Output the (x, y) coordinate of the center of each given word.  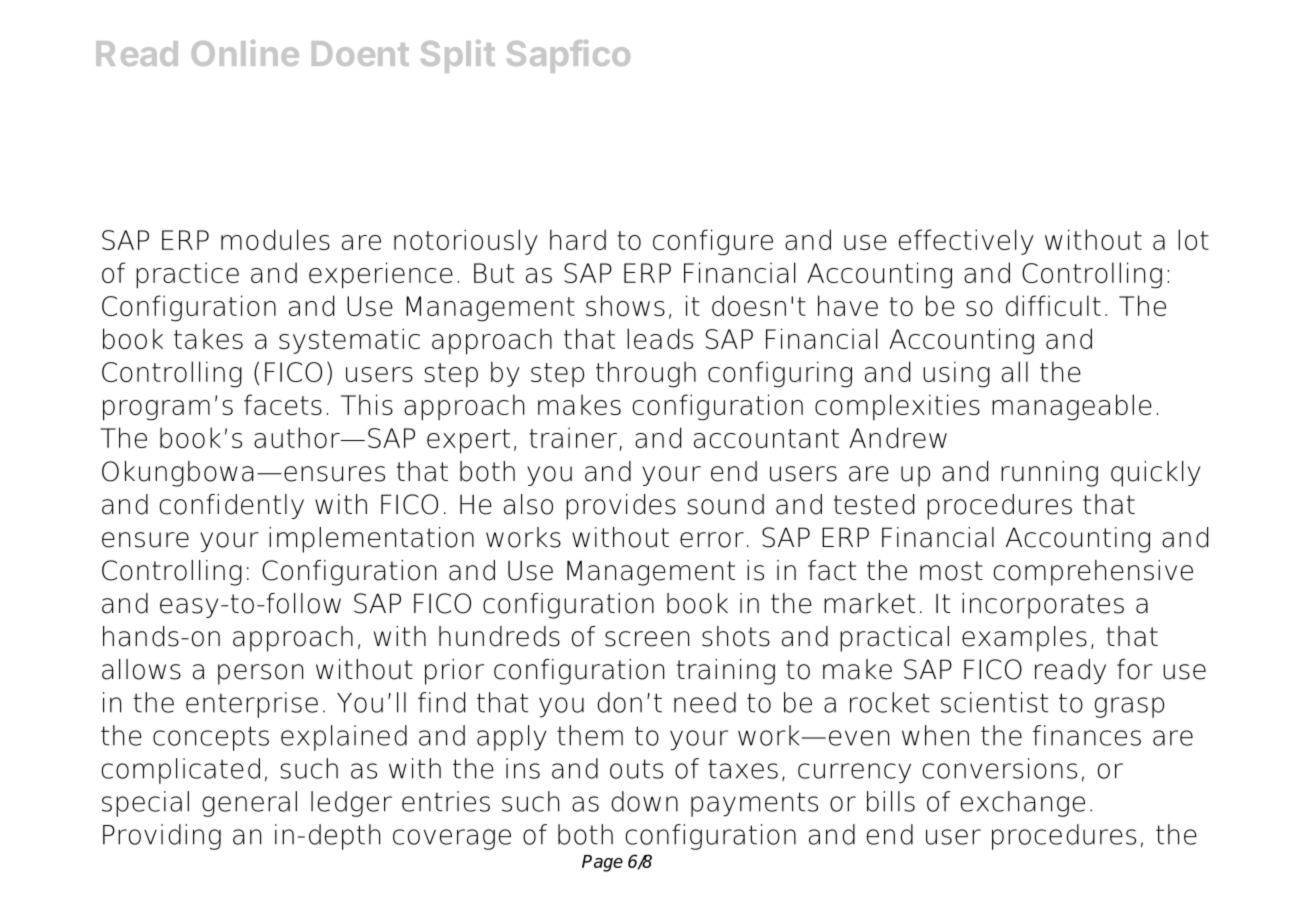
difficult (1053, 305)
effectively (966, 242)
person (260, 674)
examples (1024, 639)
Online (245, 53)
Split (458, 56)
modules (275, 239)
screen (647, 639)
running (1049, 474)
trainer (573, 437)
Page (602, 863)
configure (713, 242)
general (249, 804)
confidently (232, 506)
